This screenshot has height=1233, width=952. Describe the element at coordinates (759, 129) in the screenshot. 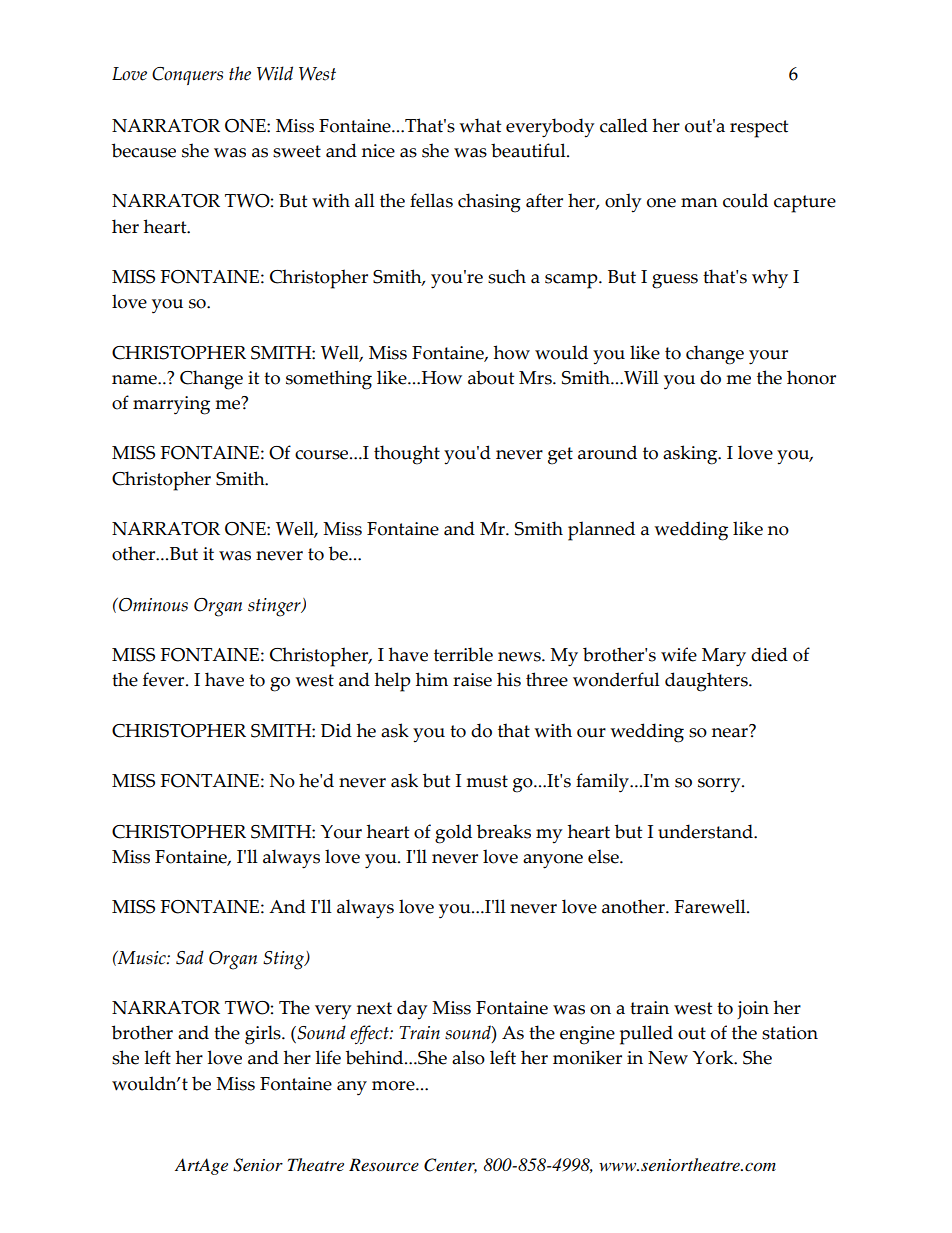

I see `respect` at that location.
